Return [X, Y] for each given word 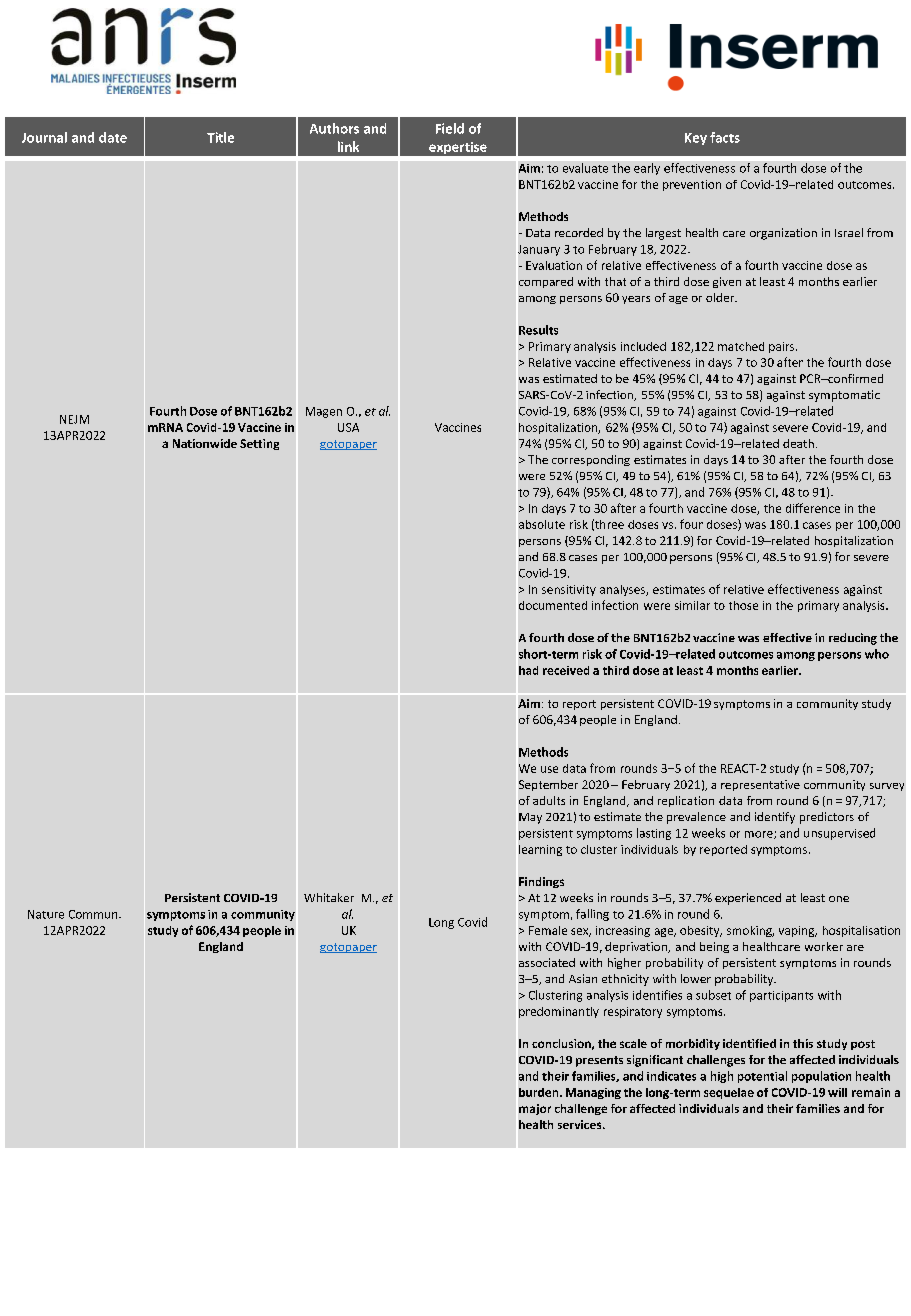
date [113, 137]
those [743, 605]
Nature [46, 914]
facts [725, 137]
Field [450, 128]
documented [553, 605]
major [535, 1109]
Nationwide [205, 443]
